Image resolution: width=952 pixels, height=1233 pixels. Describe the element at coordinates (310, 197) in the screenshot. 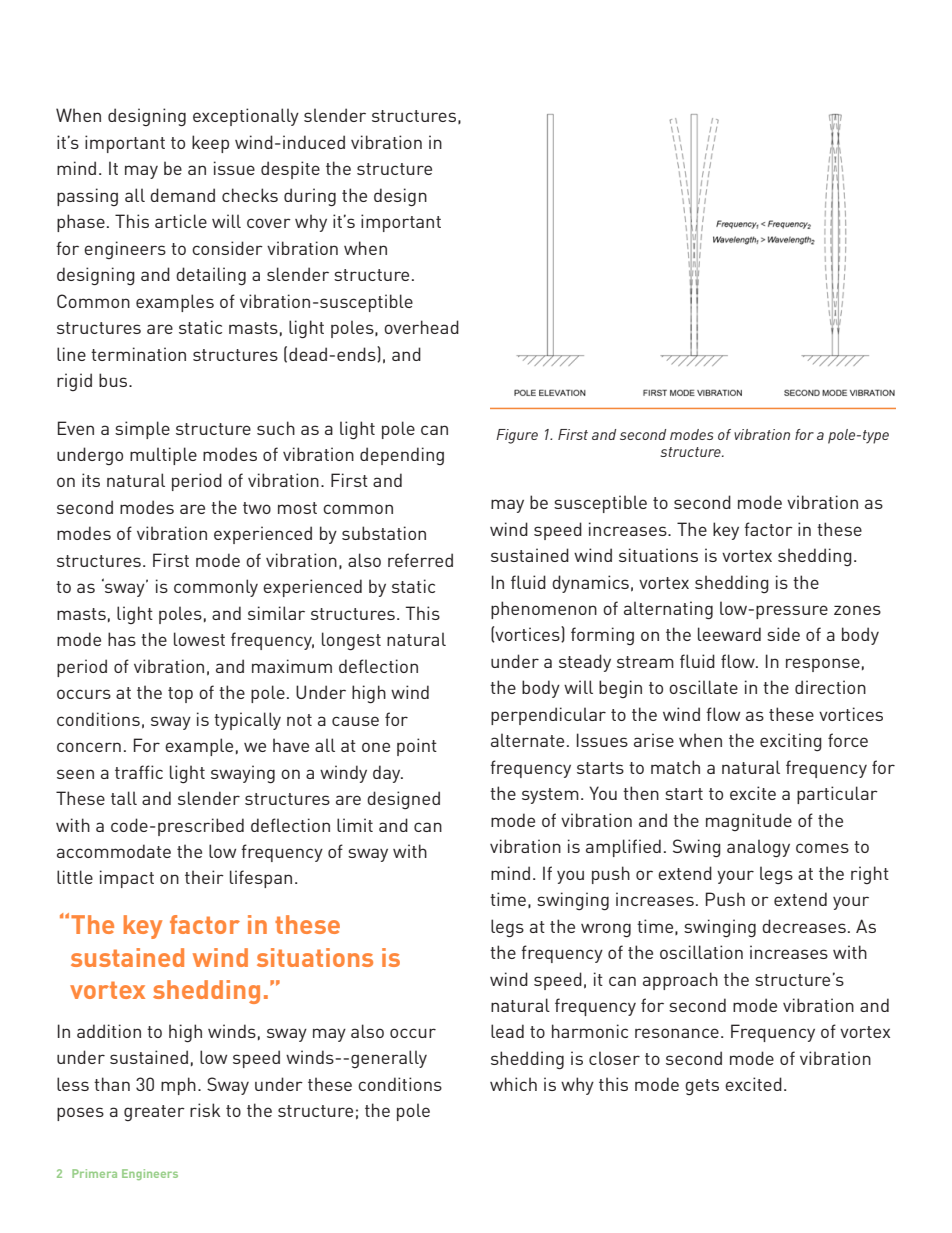

I see `during` at that location.
